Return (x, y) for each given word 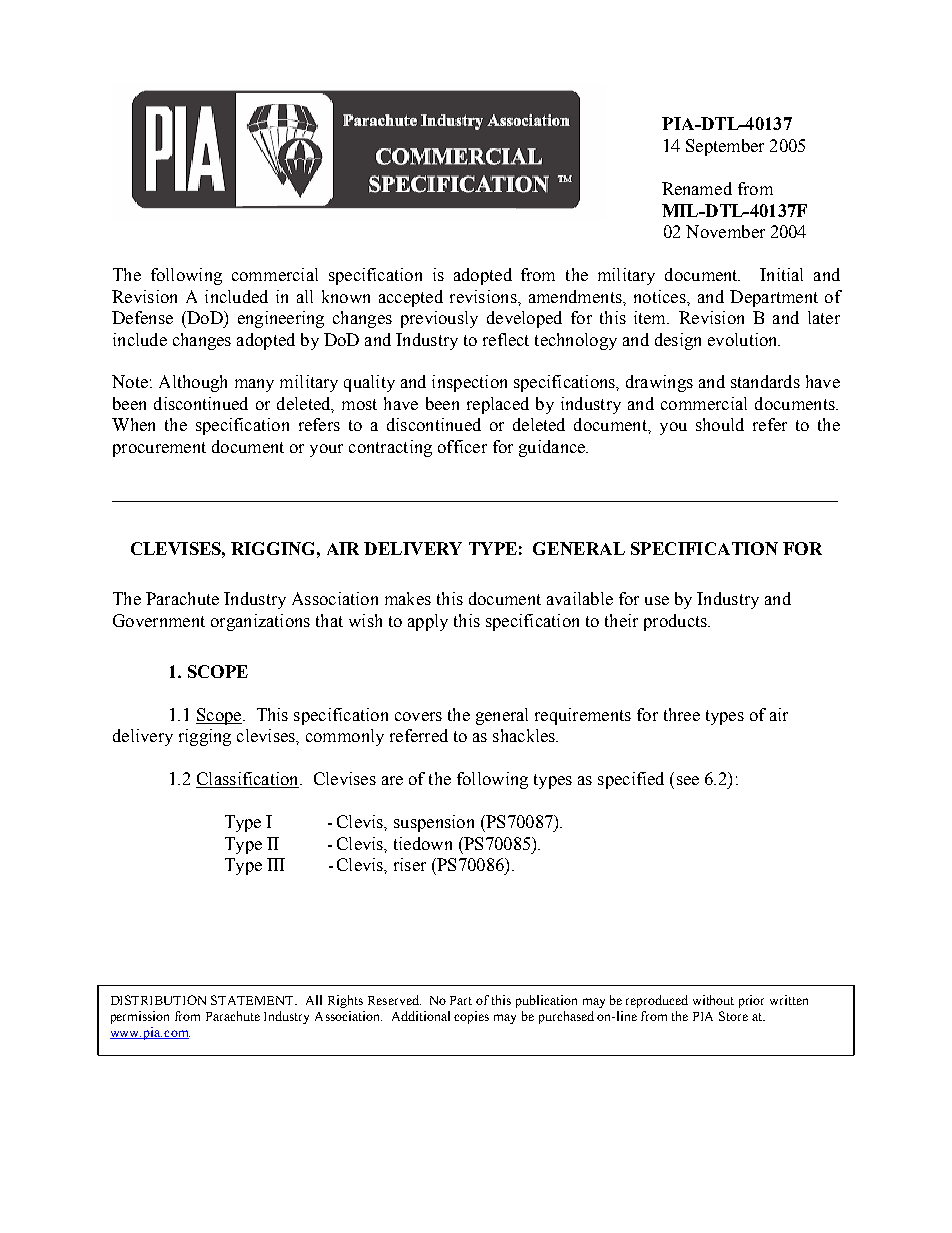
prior (751, 1001)
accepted (411, 298)
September (725, 147)
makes (408, 598)
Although (193, 383)
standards (765, 381)
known (346, 296)
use (657, 600)
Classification (248, 780)
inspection (469, 383)
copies (471, 1017)
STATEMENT (254, 1000)
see (688, 780)
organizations (260, 622)
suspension (434, 823)
